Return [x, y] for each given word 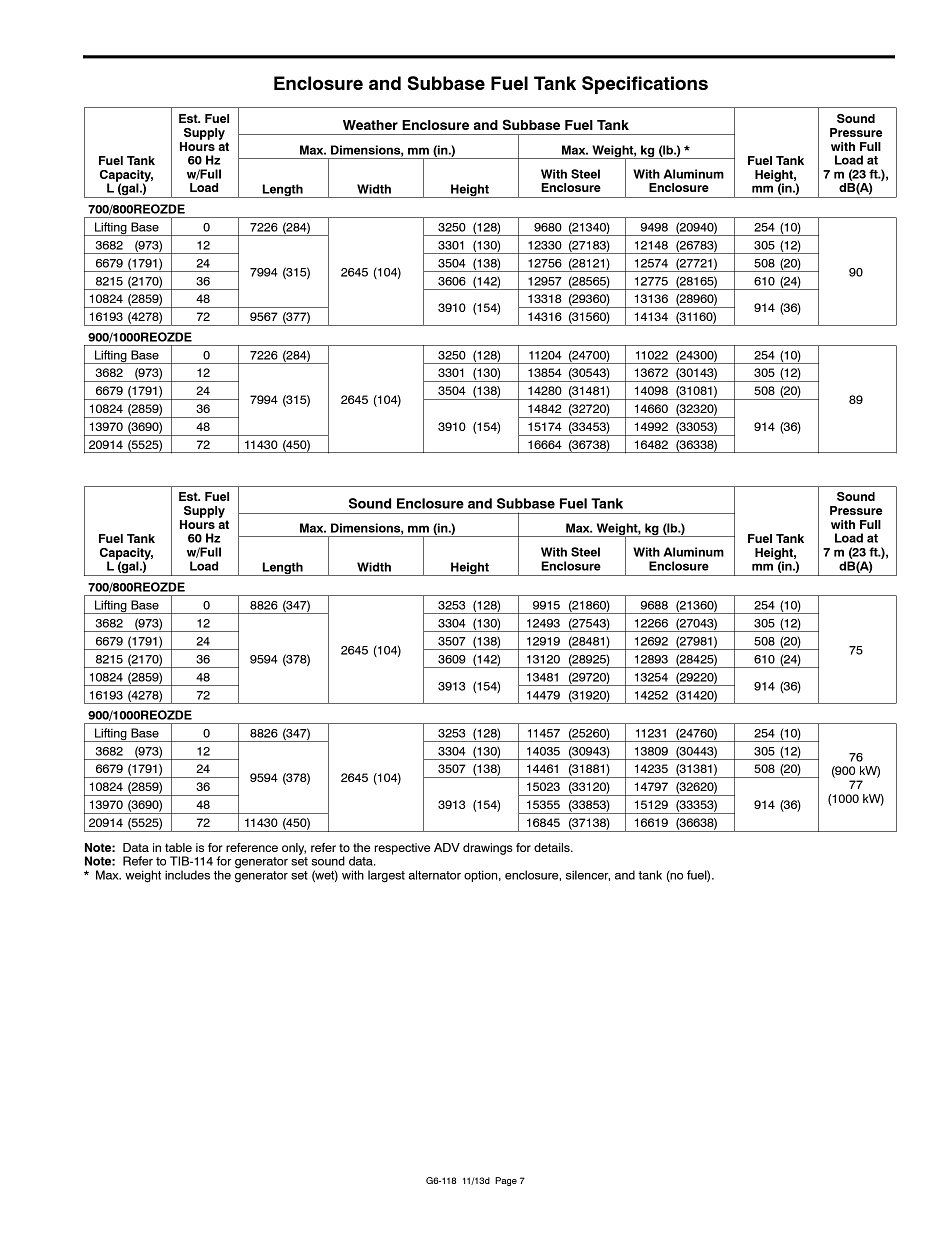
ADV [447, 847]
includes [187, 875]
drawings [488, 849]
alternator [434, 875]
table [178, 847]
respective [402, 849]
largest [386, 876]
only [294, 849]
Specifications [645, 85]
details [553, 847]
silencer [588, 875]
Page [506, 1181]
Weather [370, 125]
